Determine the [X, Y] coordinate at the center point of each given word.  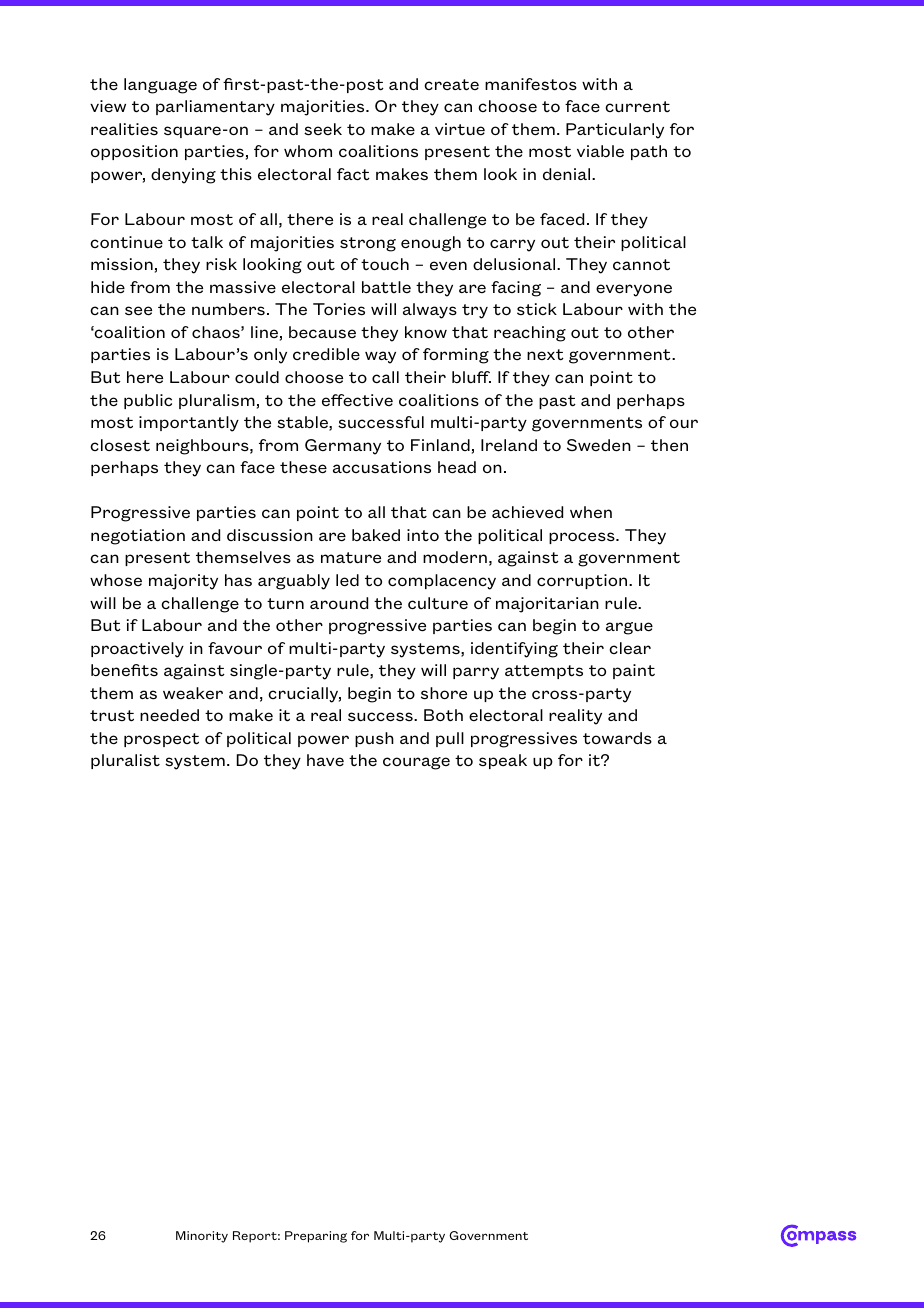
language [160, 86]
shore [444, 693]
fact [353, 174]
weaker [193, 693]
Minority [202, 1237]
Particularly [615, 131]
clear [630, 648]
